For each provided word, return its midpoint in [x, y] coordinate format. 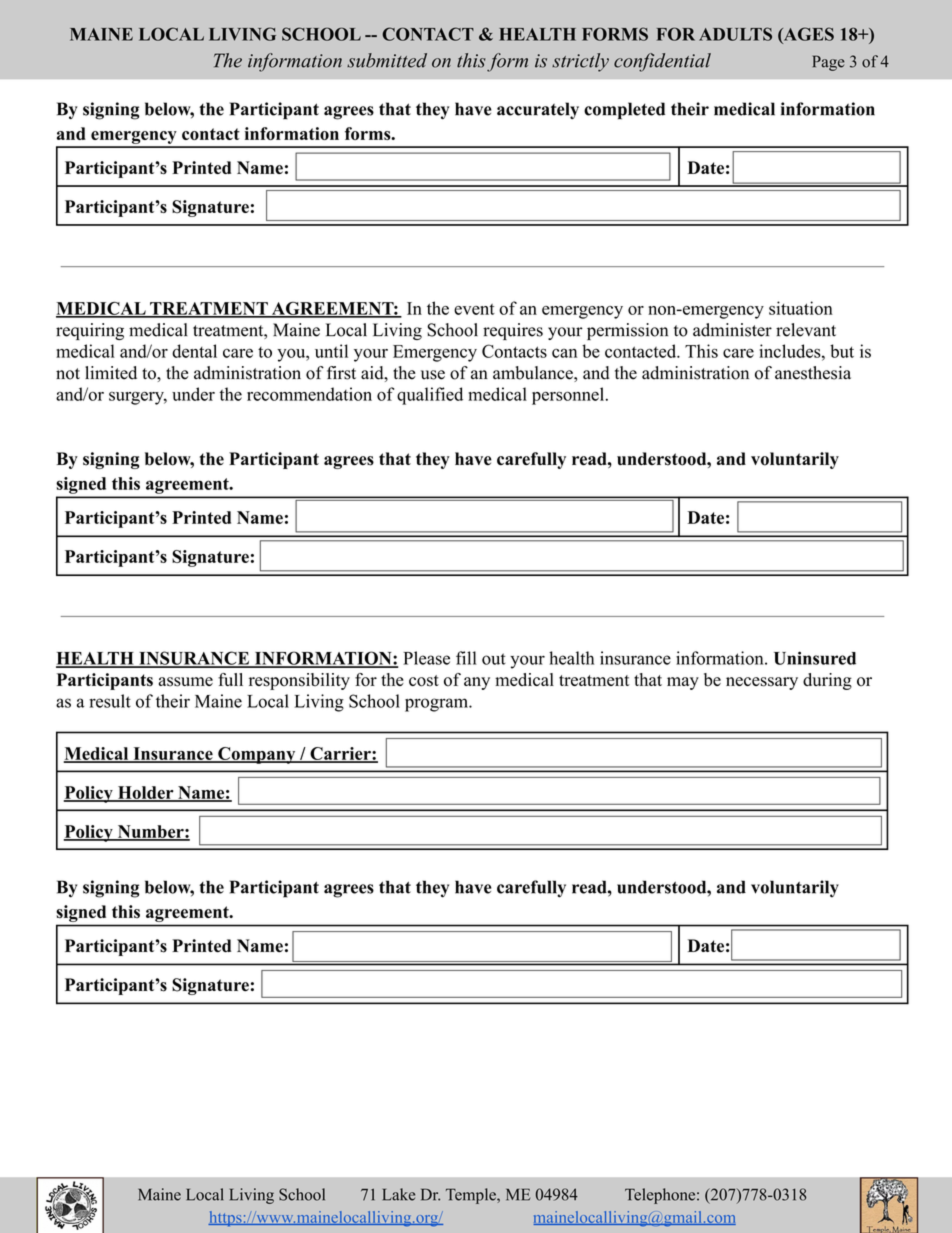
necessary [762, 683]
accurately [538, 110]
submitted [387, 60]
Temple [472, 1196]
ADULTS [735, 34]
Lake [399, 1194]
